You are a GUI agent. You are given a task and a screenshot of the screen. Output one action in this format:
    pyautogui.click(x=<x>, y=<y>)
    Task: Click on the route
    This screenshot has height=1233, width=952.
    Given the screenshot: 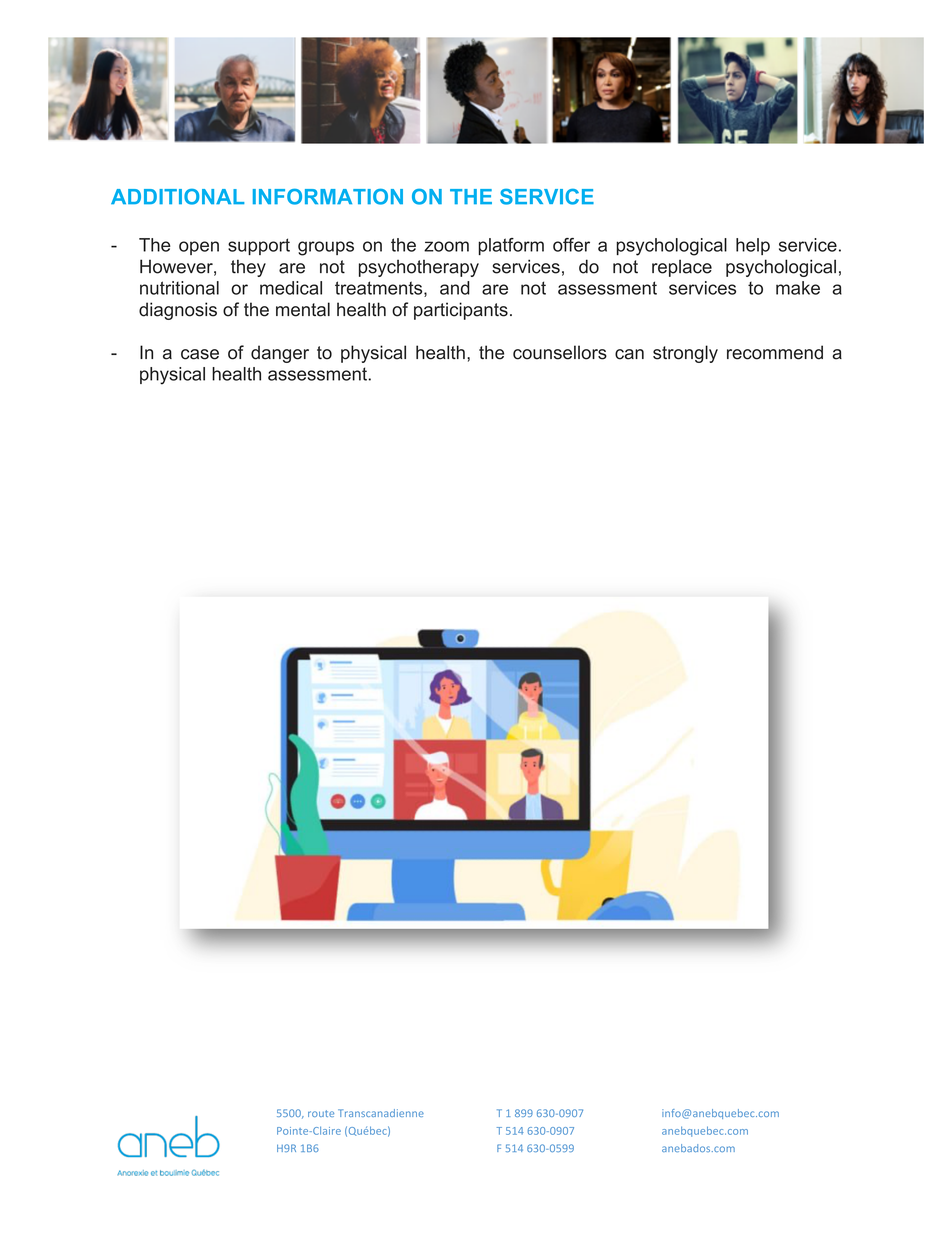 What is the action you would take?
    pyautogui.click(x=321, y=1113)
